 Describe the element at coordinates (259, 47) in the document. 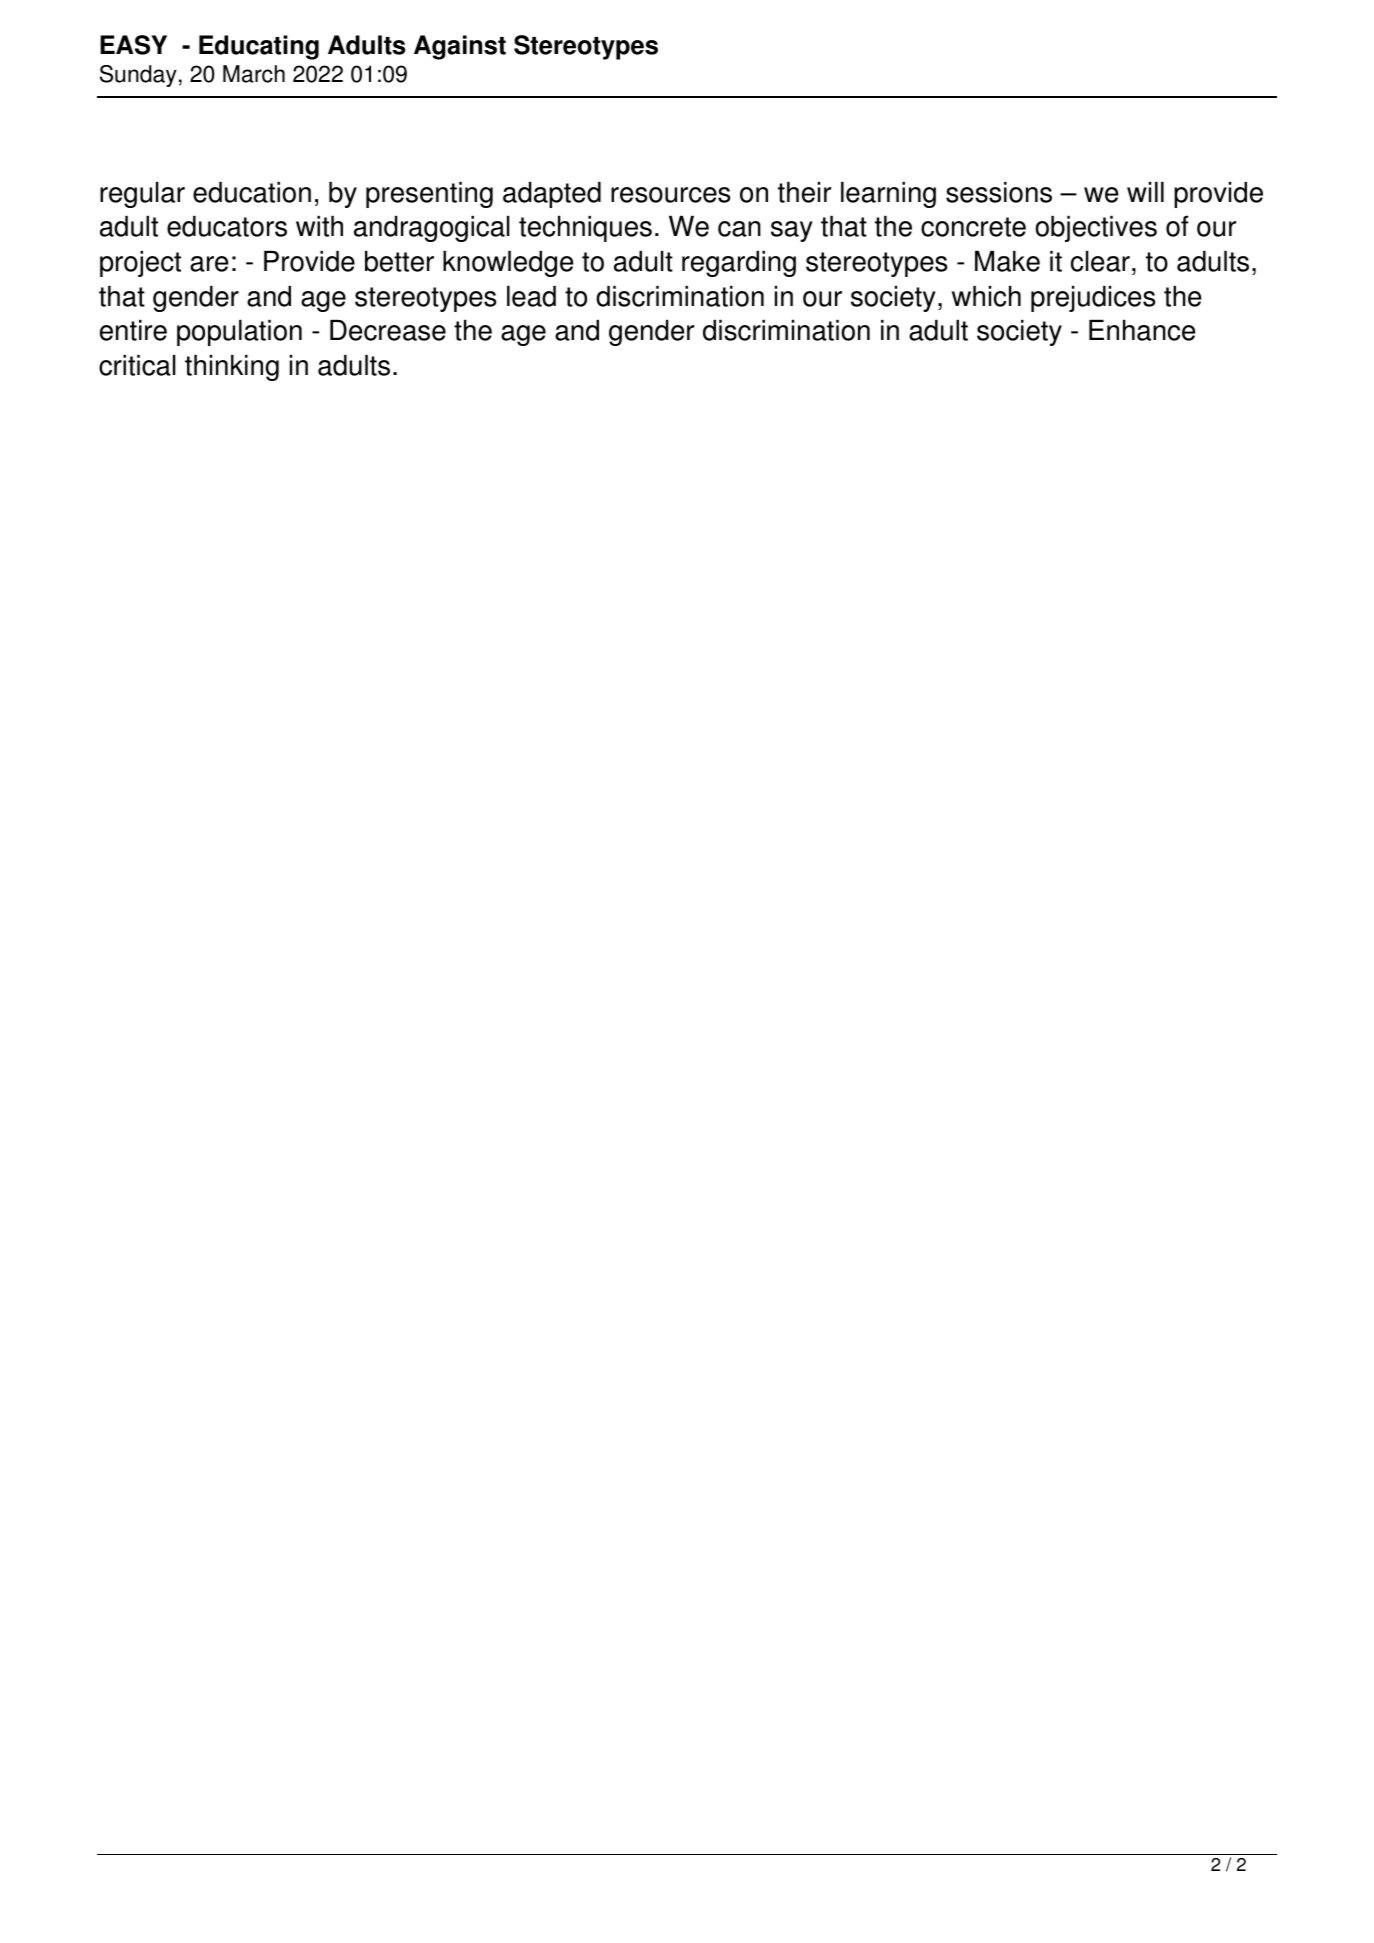

I see `Educating` at that location.
